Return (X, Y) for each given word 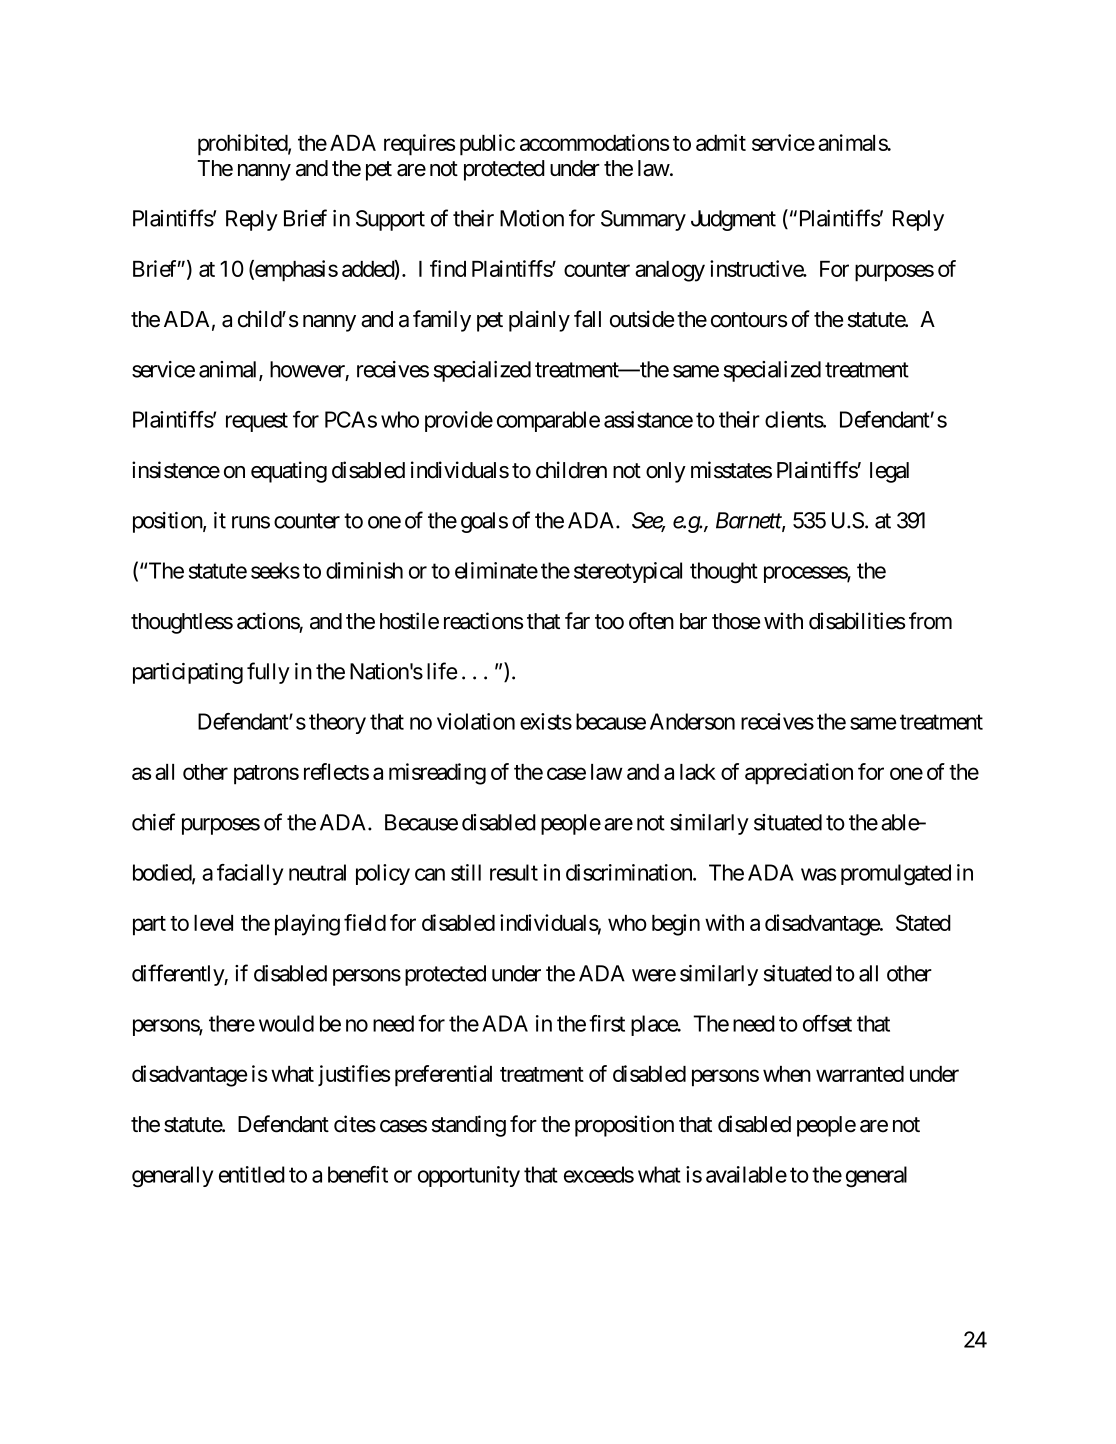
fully (268, 673)
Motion (532, 218)
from (930, 621)
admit (721, 142)
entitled (252, 1174)
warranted (860, 1074)
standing (468, 1126)
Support (390, 220)
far (577, 621)
